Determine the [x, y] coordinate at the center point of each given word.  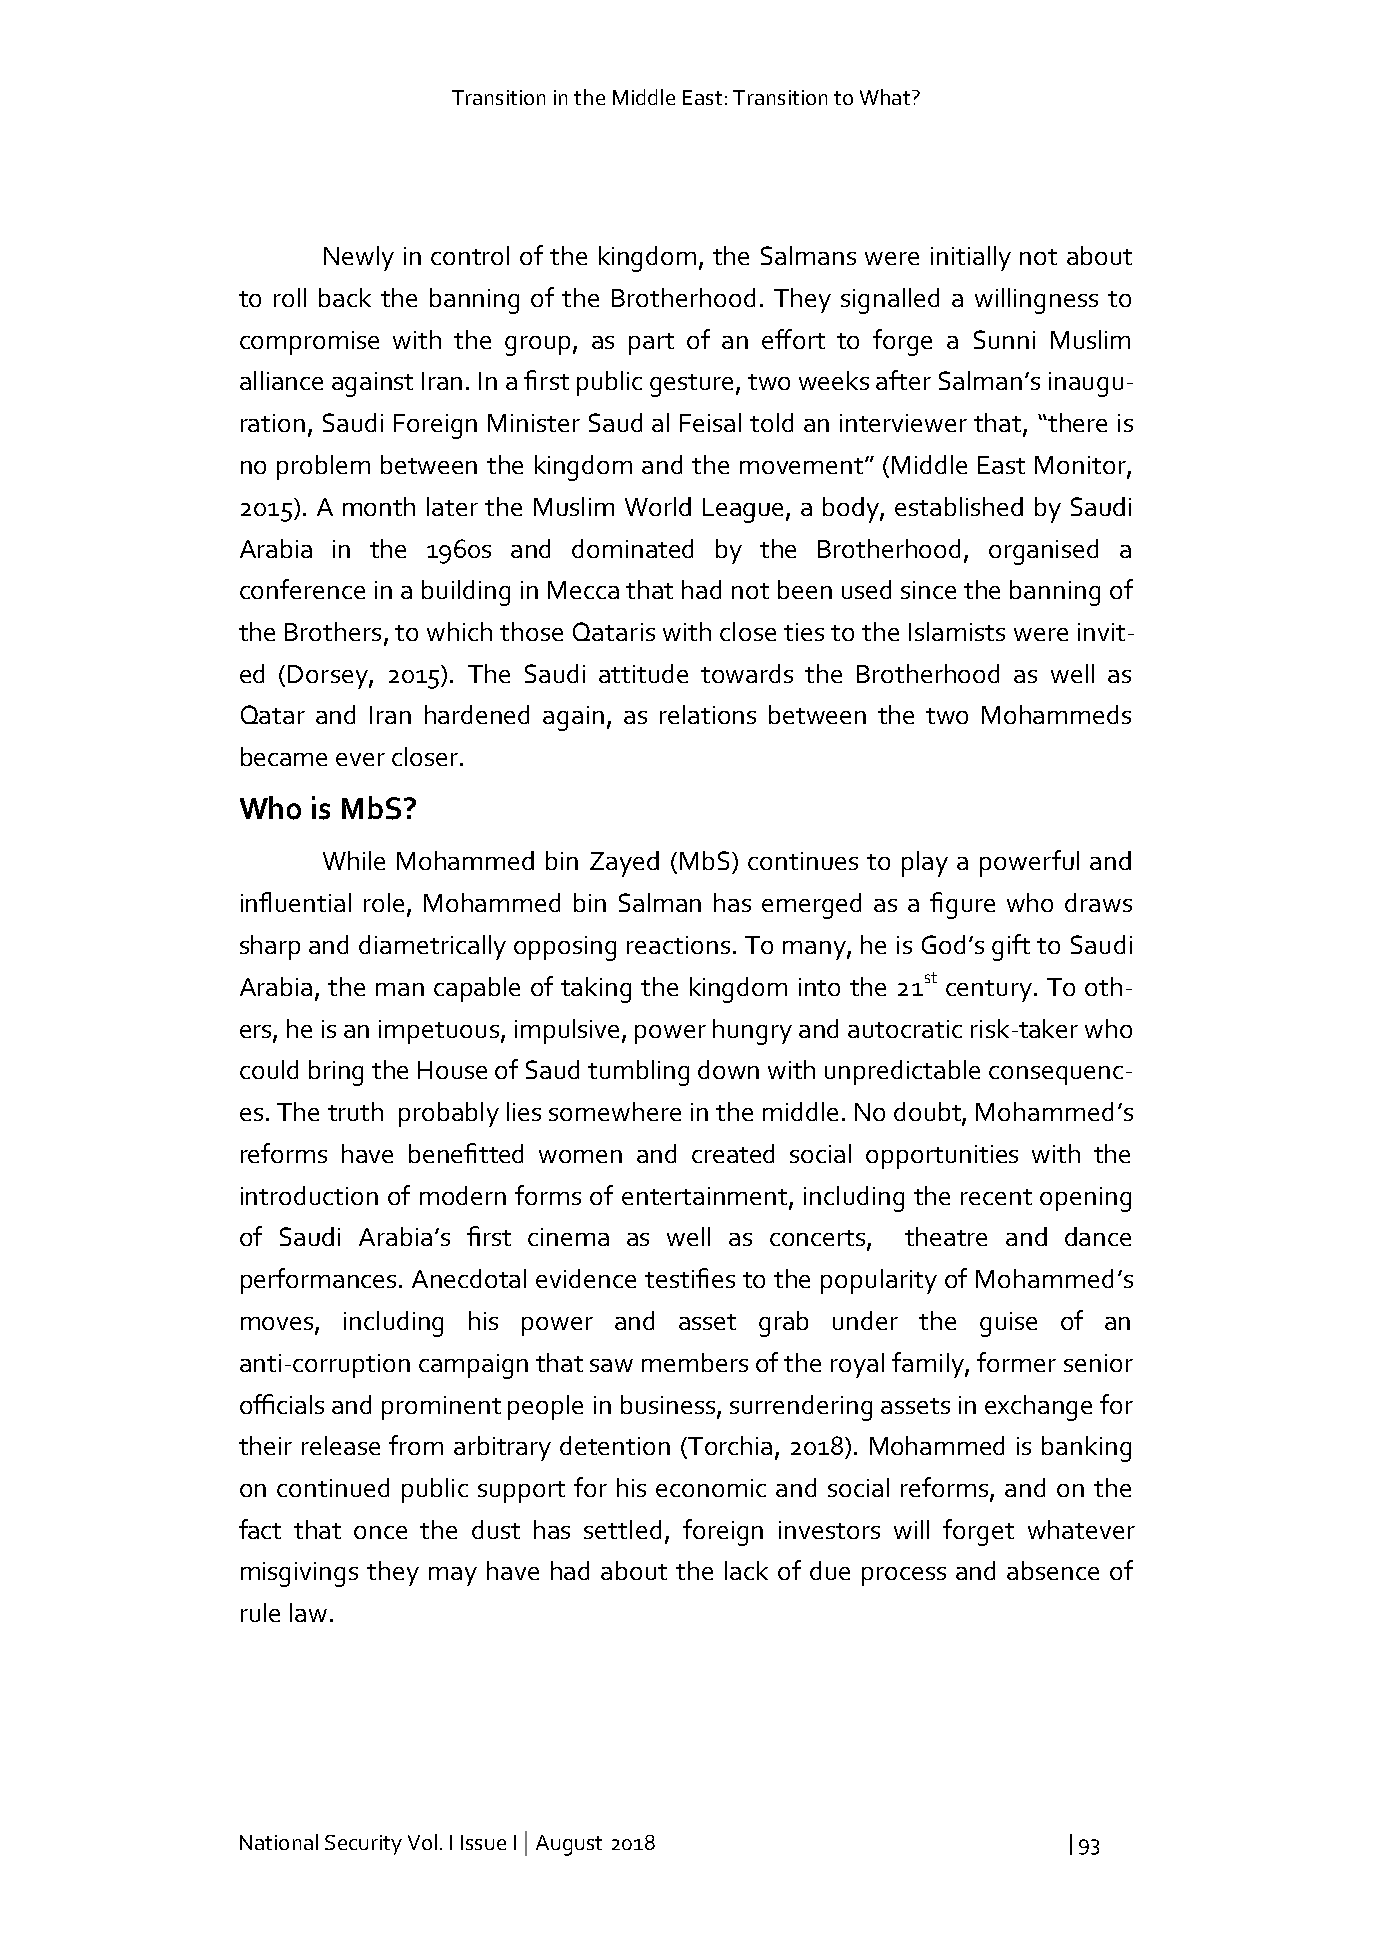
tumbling [638, 1073]
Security [363, 1845]
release [341, 1445]
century [990, 991]
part [651, 344]
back [345, 297]
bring [336, 1073]
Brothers [333, 631]
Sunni [1004, 339]
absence [1053, 1570]
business [668, 1404]
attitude [643, 673]
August [569, 1845]
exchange [1038, 1408]
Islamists [957, 631]
